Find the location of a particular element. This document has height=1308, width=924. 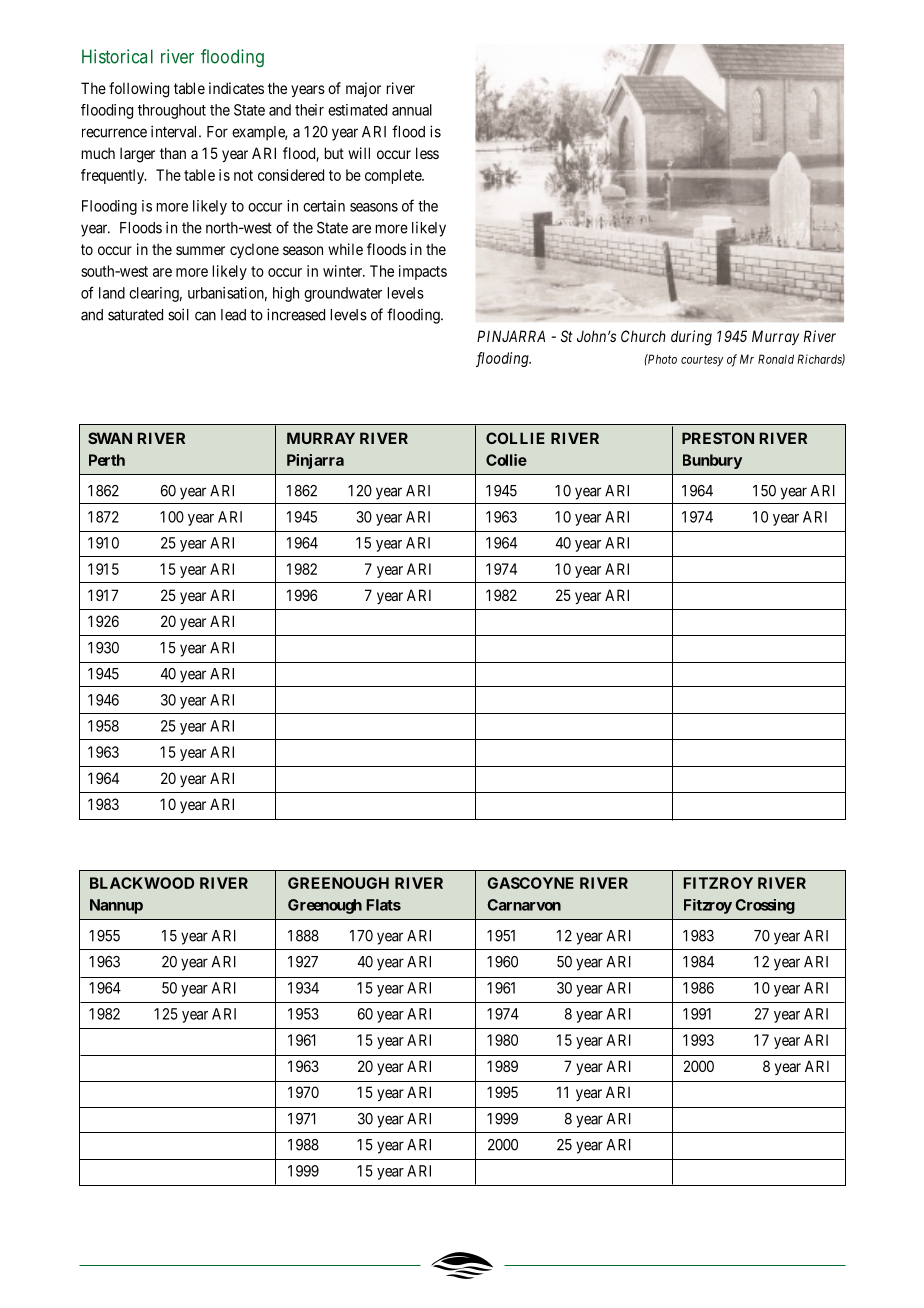

PRESTON is located at coordinates (718, 438).
